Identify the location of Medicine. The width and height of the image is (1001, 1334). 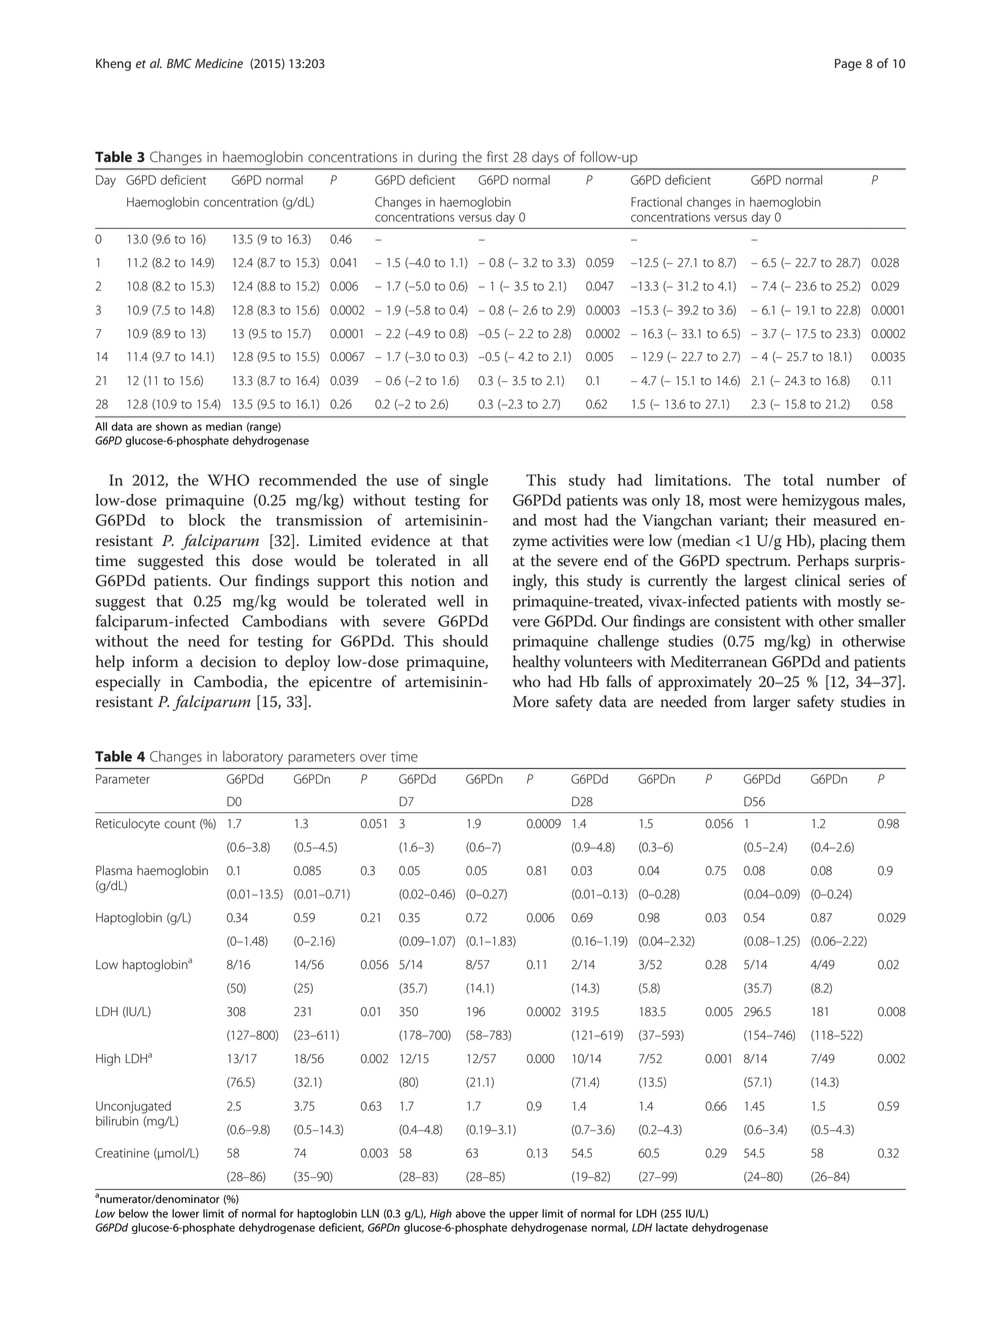
(219, 63).
